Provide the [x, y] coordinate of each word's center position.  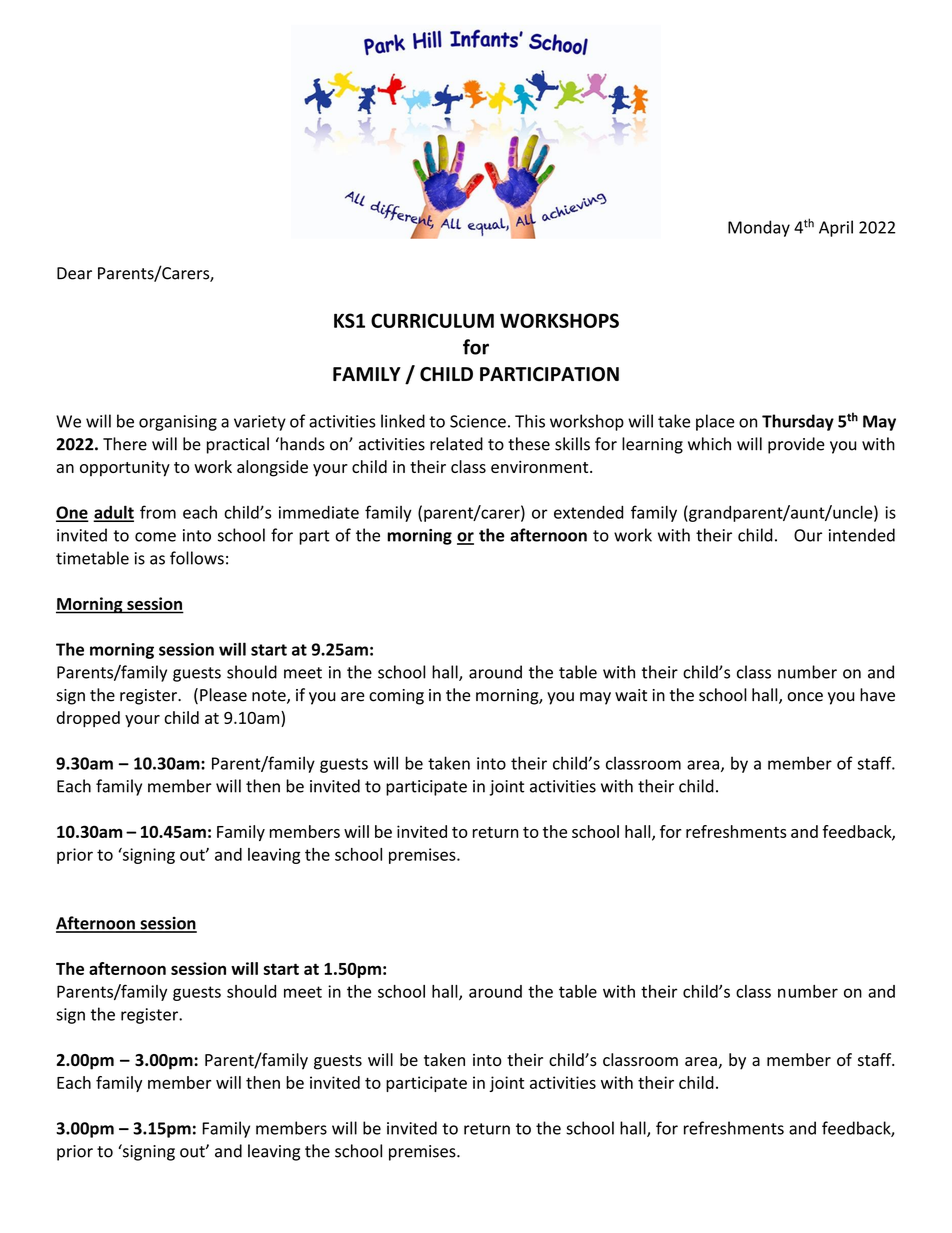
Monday [759, 228]
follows [197, 558]
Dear [74, 273]
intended [862, 535]
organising [178, 423]
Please [223, 695]
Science [478, 421]
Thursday [798, 422]
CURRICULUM [432, 320]
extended [589, 512]
